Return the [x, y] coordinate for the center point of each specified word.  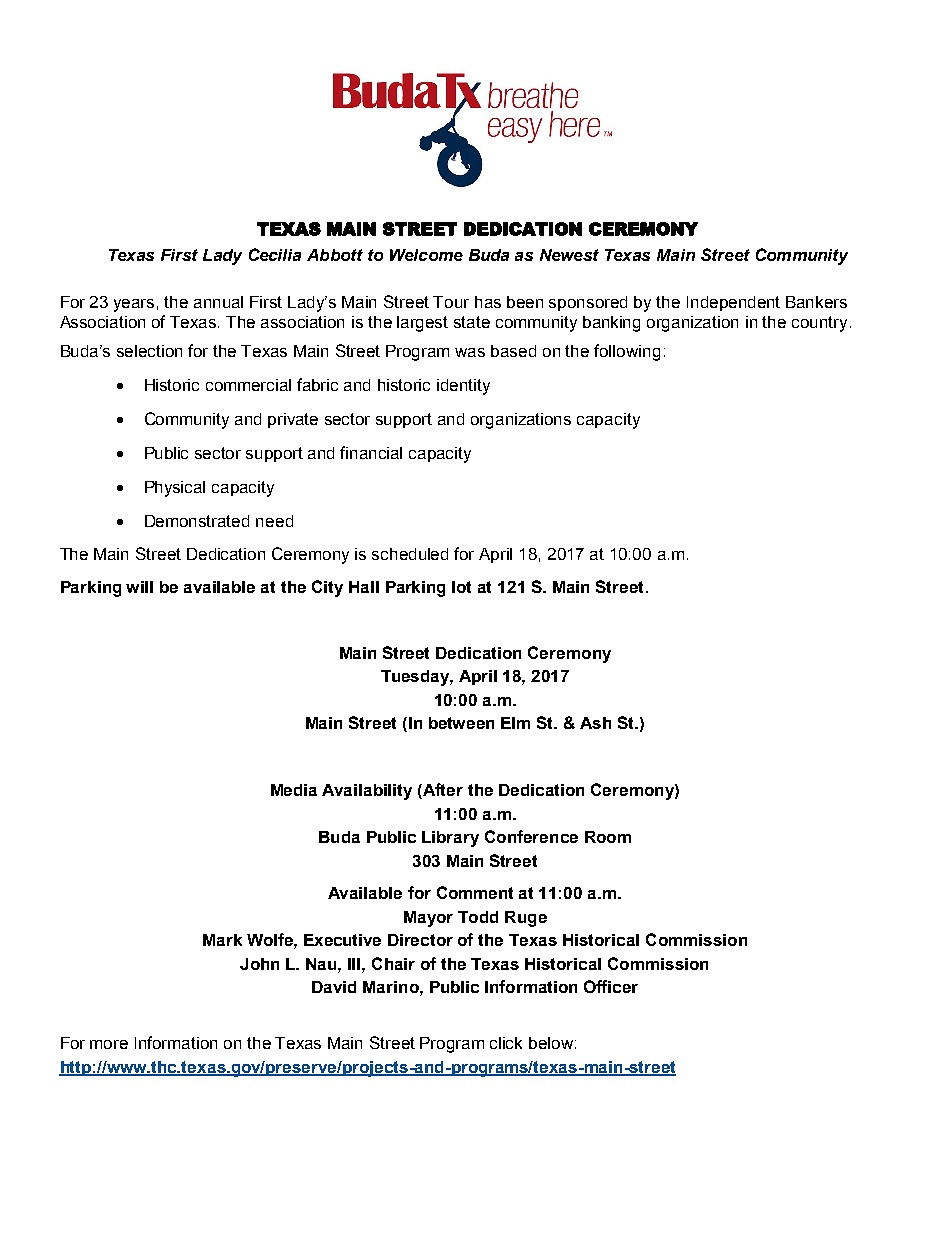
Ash [595, 723]
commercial [248, 385]
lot [461, 587]
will [139, 587]
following [627, 352]
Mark [222, 940]
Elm [515, 723]
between [461, 723]
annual [218, 302]
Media [294, 790]
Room [608, 837]
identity [463, 387]
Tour [451, 302]
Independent [733, 303]
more [109, 1044]
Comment [475, 892]
